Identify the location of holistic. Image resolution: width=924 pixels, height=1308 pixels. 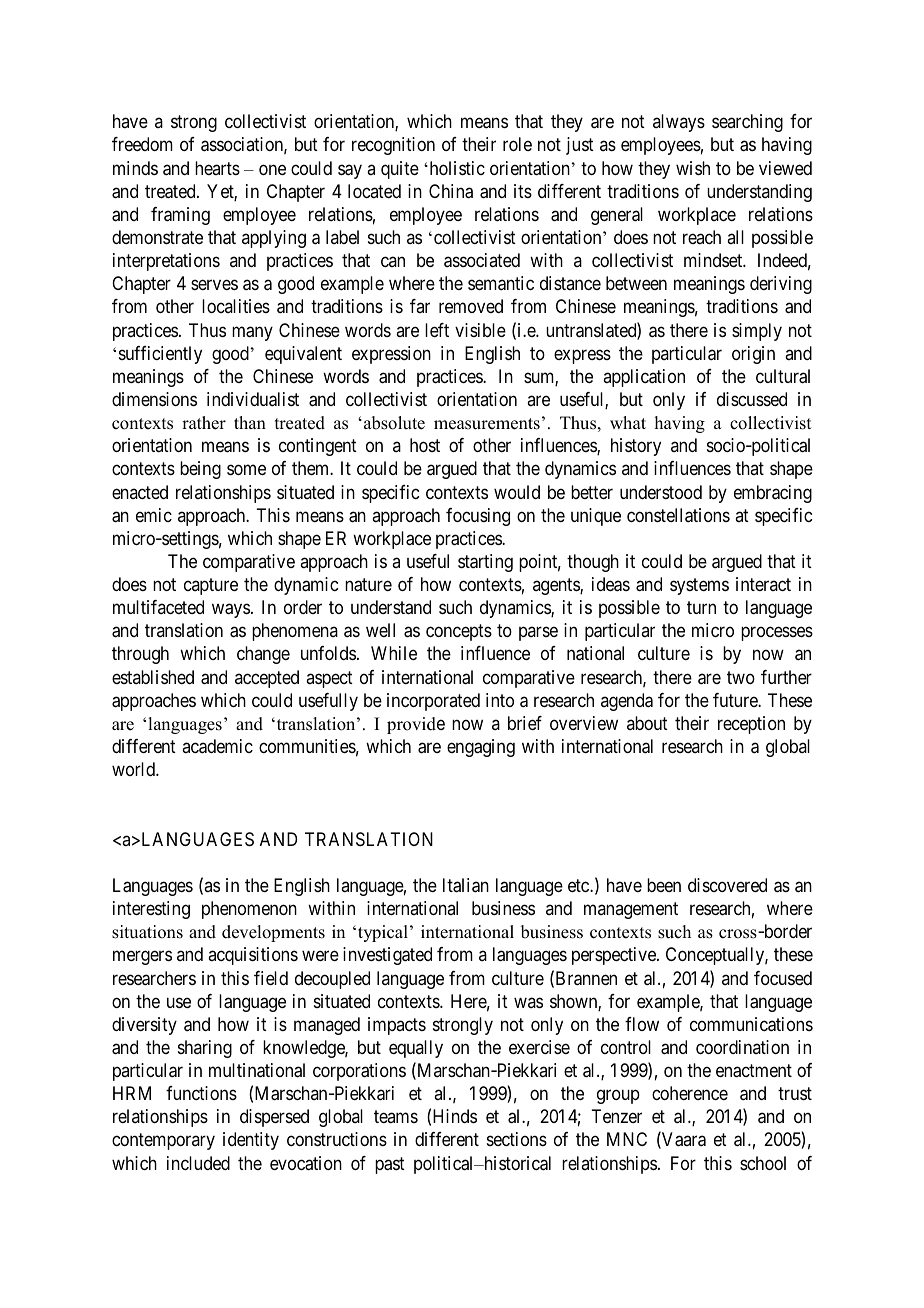
(456, 168).
